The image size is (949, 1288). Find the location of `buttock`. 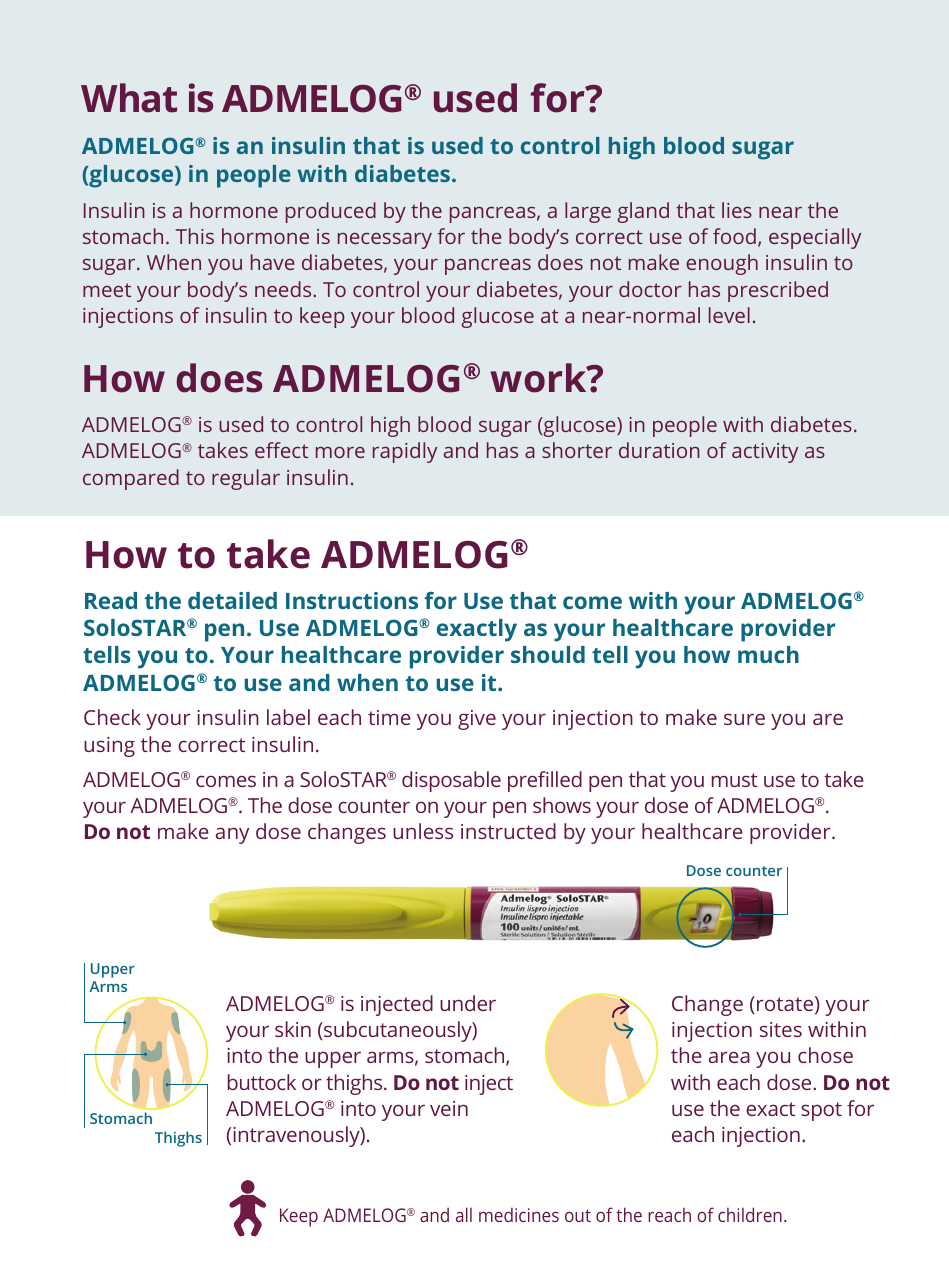

buttock is located at coordinates (262, 1082).
